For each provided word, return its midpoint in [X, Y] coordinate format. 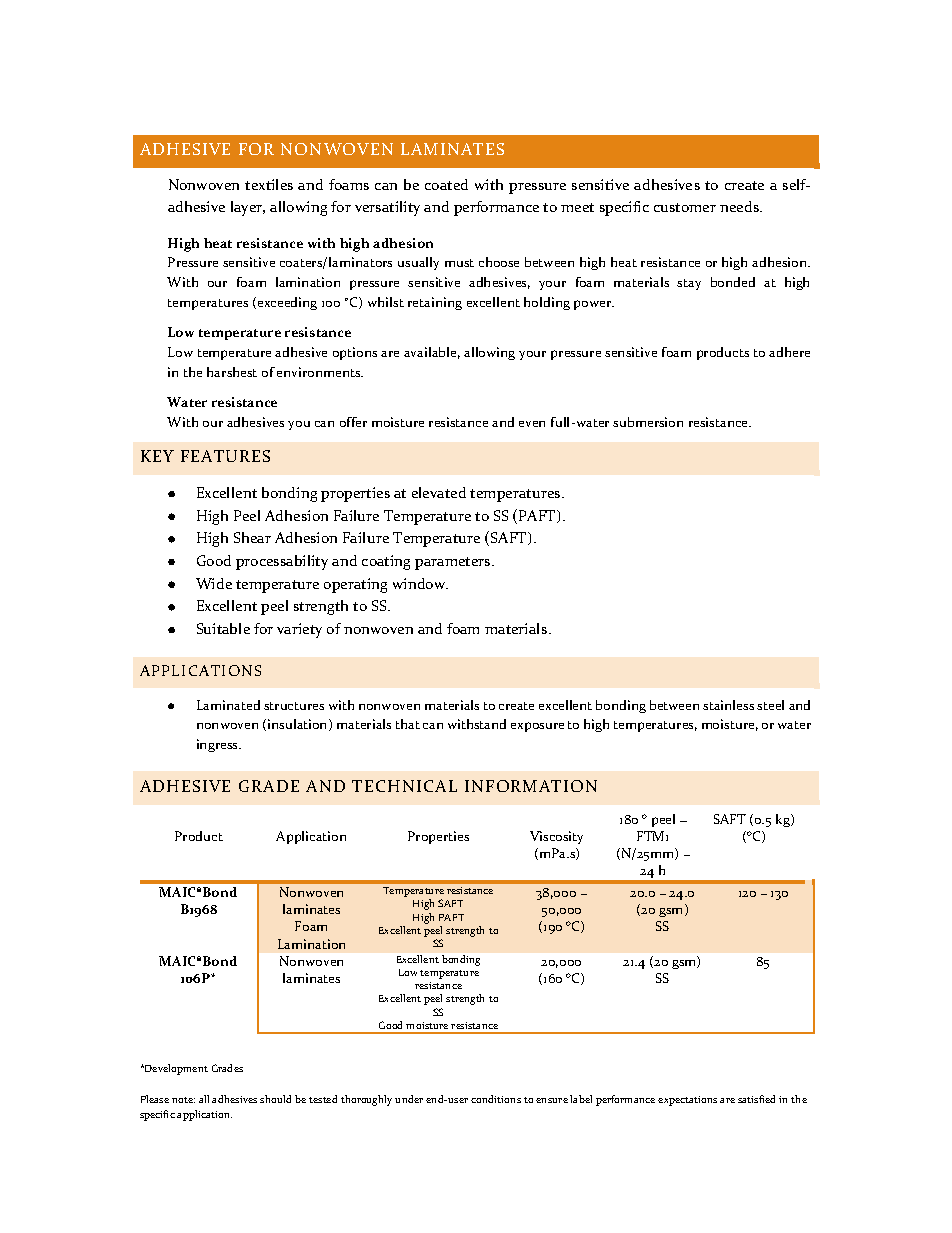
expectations [687, 1101]
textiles [269, 184]
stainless [728, 705]
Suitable [223, 628]
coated [446, 184]
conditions [496, 1099]
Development [175, 1069]
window [420, 583]
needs [740, 206]
